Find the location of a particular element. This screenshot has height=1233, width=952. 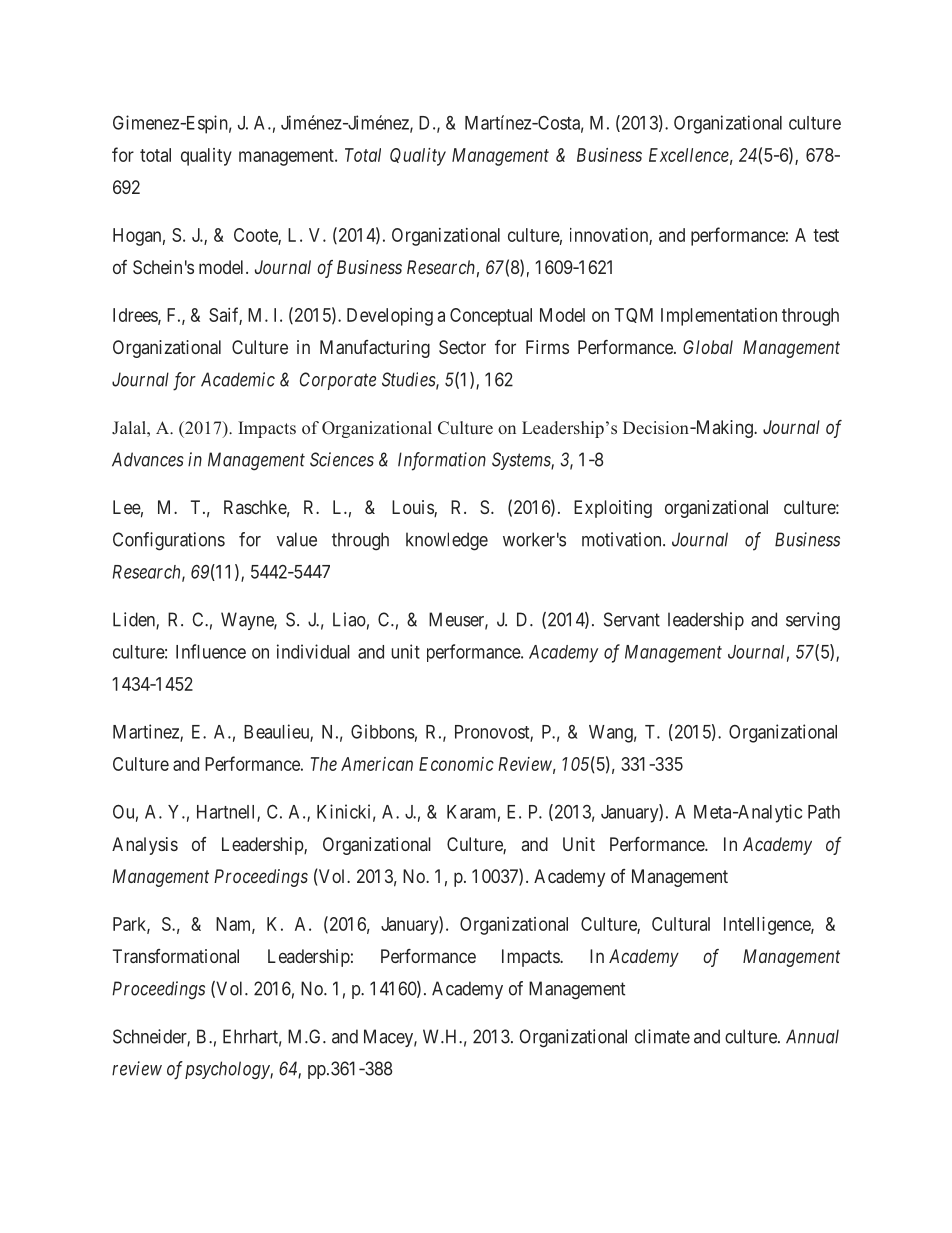

test is located at coordinates (826, 235).
